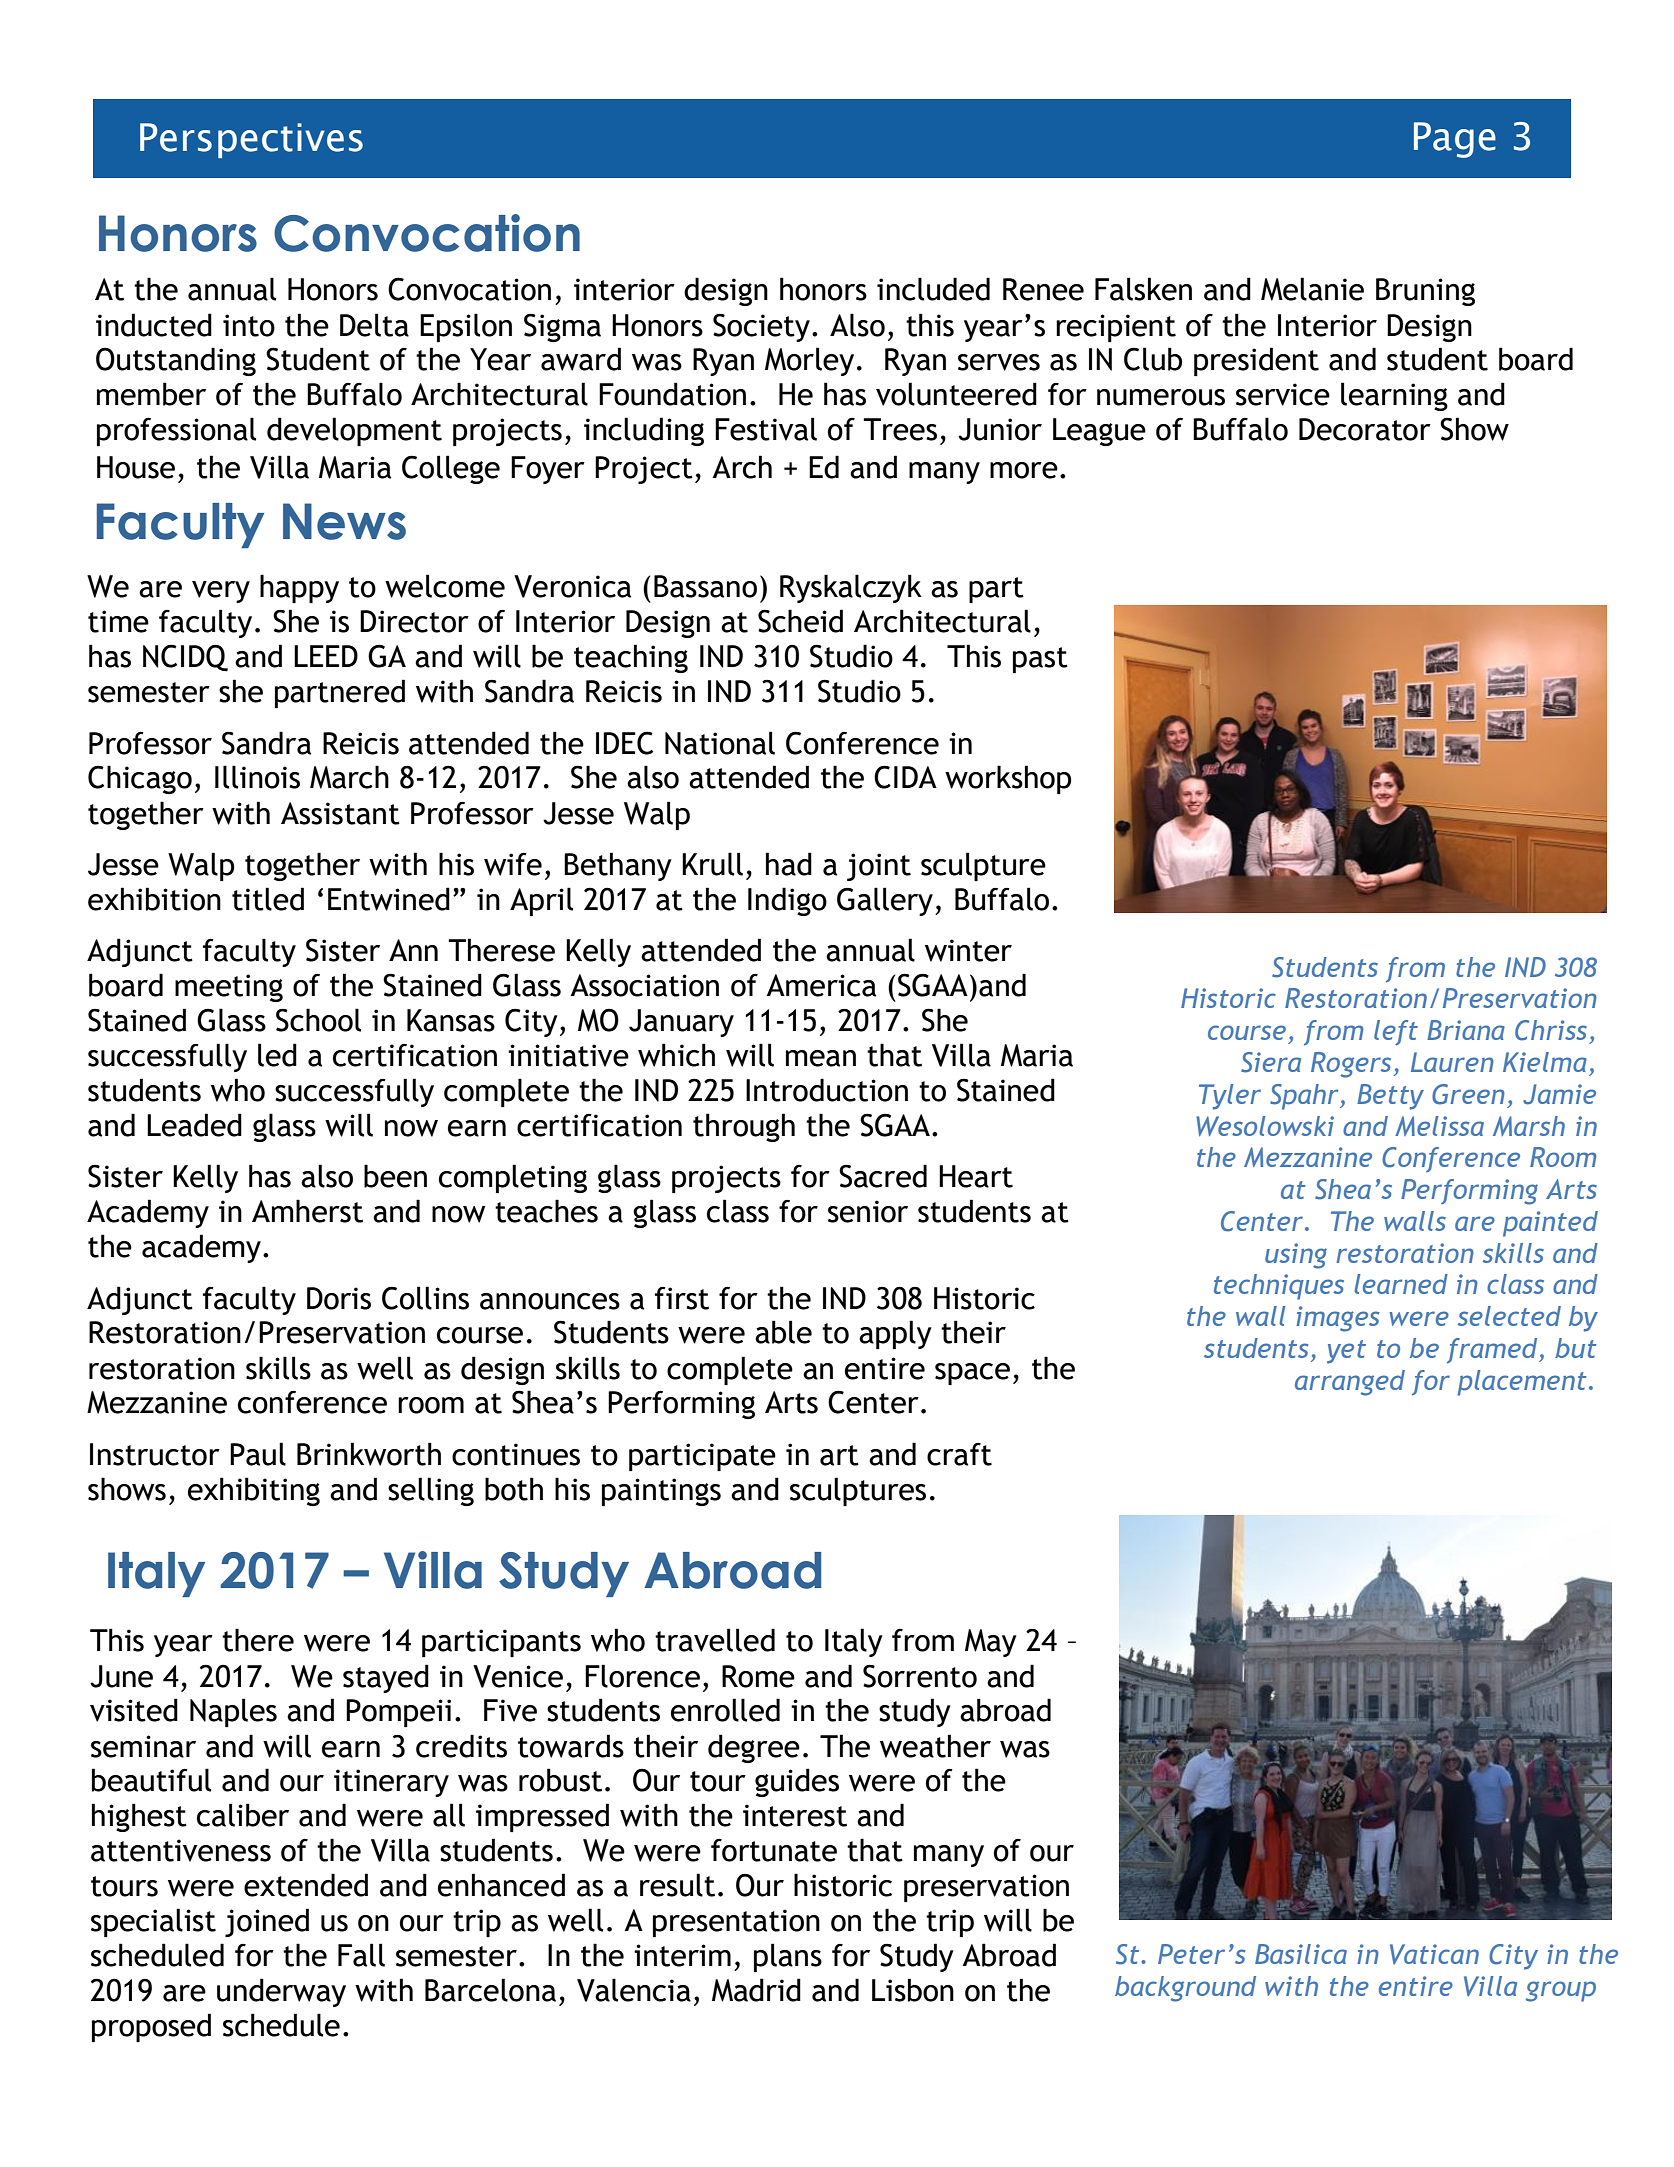 Image resolution: width=1674 pixels, height=2167 pixels. Describe the element at coordinates (257, 777) in the image. I see `Illinois` at that location.
